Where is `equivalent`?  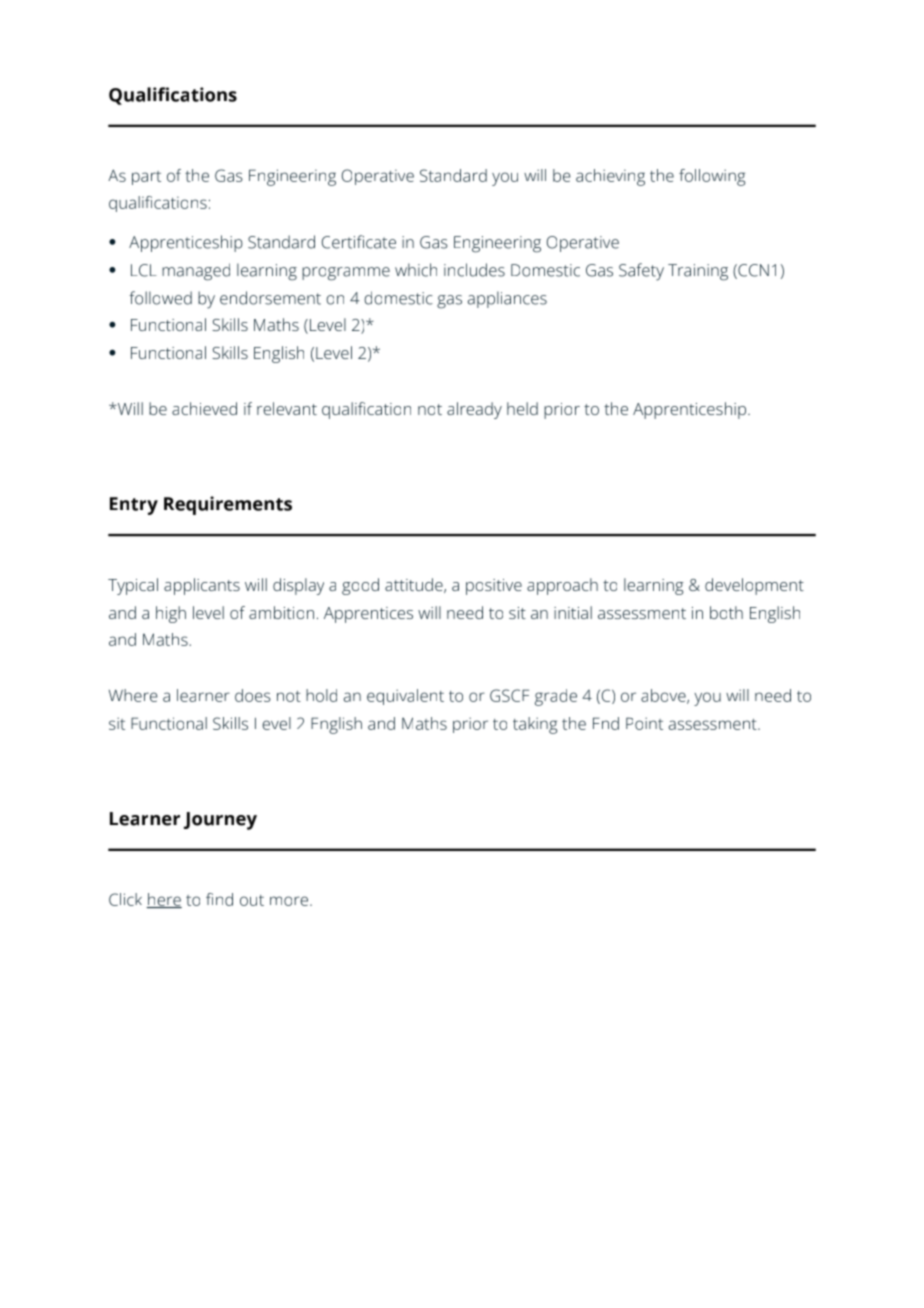 equivalent is located at coordinates (405, 697).
